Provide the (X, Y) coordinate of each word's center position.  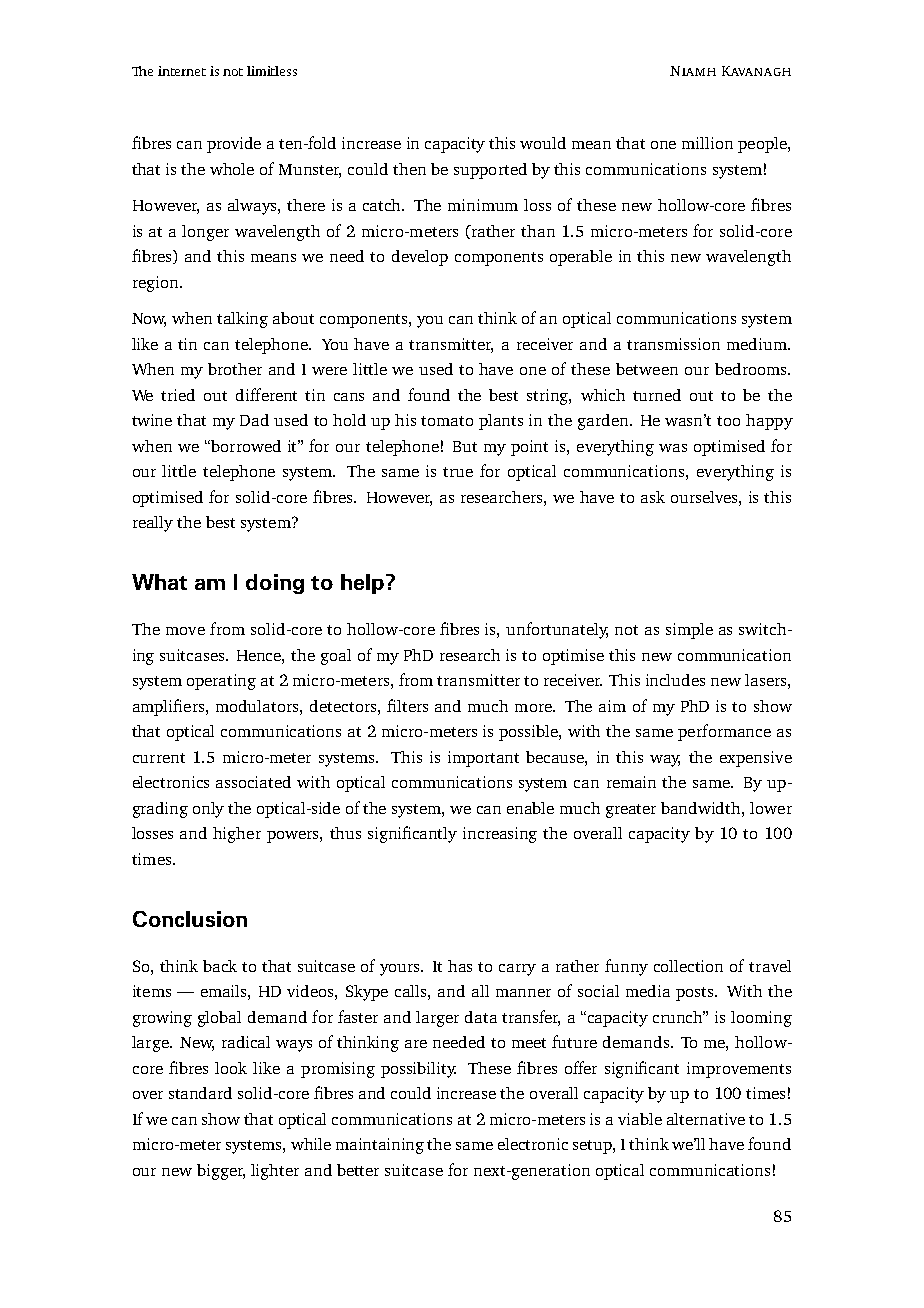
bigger (221, 1172)
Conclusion (190, 919)
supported (490, 171)
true (458, 472)
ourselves (705, 497)
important (483, 759)
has (460, 966)
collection (688, 966)
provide (234, 145)
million (707, 143)
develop (420, 258)
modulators (258, 706)
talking (242, 320)
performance (724, 732)
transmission (673, 344)
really (153, 524)
